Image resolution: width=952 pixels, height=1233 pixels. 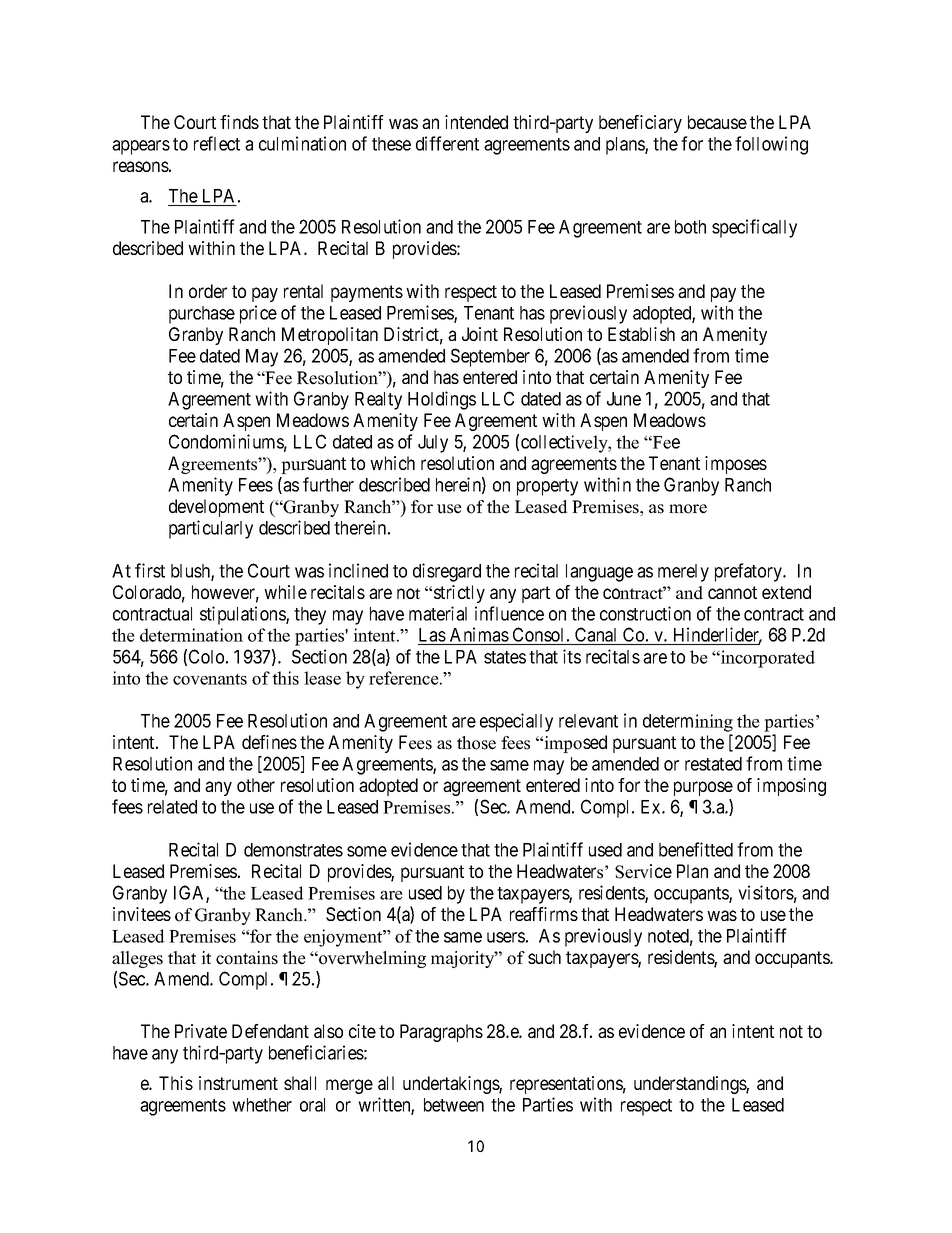 What do you see at coordinates (454, 1105) in the image?
I see `between` at bounding box center [454, 1105].
